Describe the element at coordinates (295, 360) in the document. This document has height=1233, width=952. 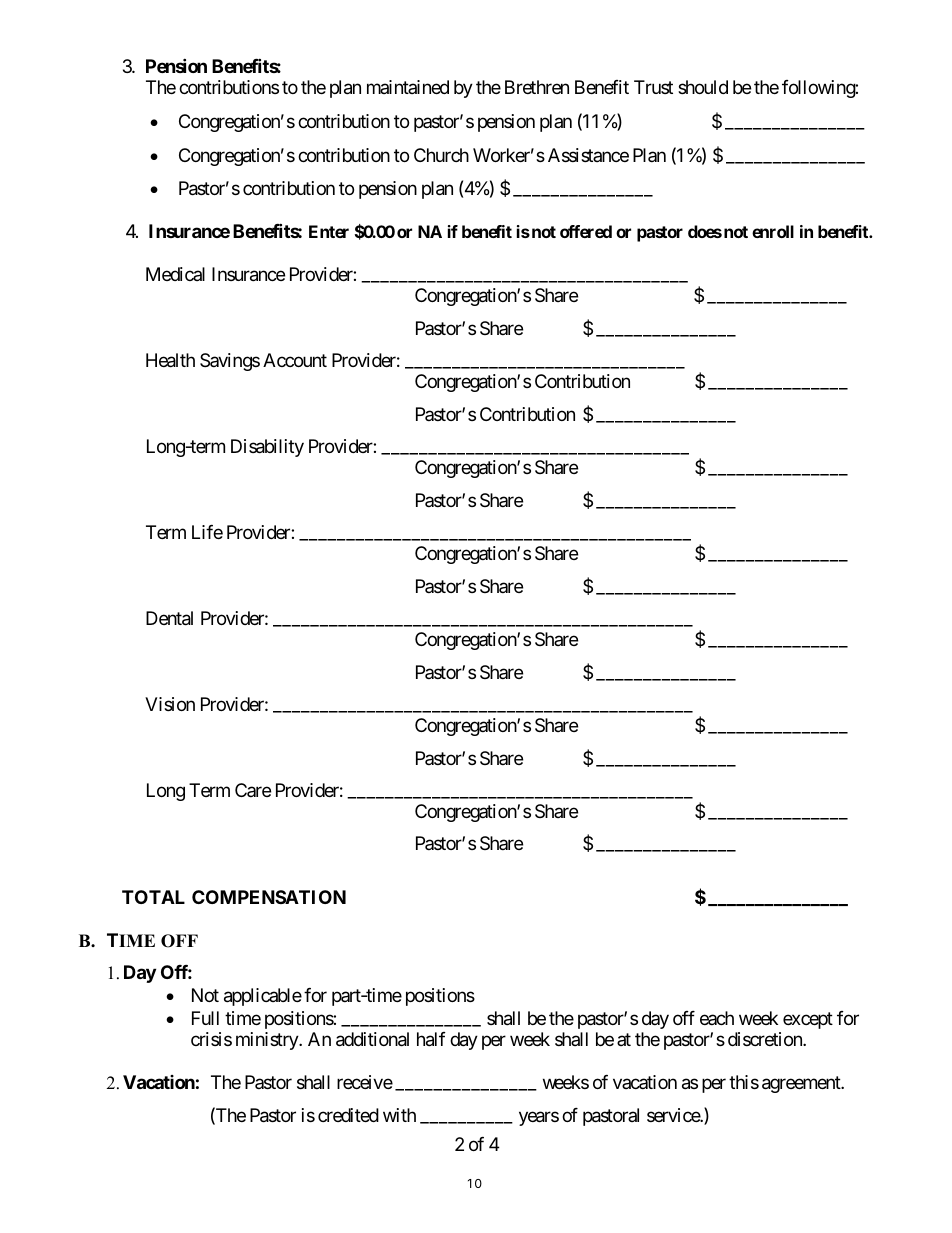
I see `Account` at that location.
